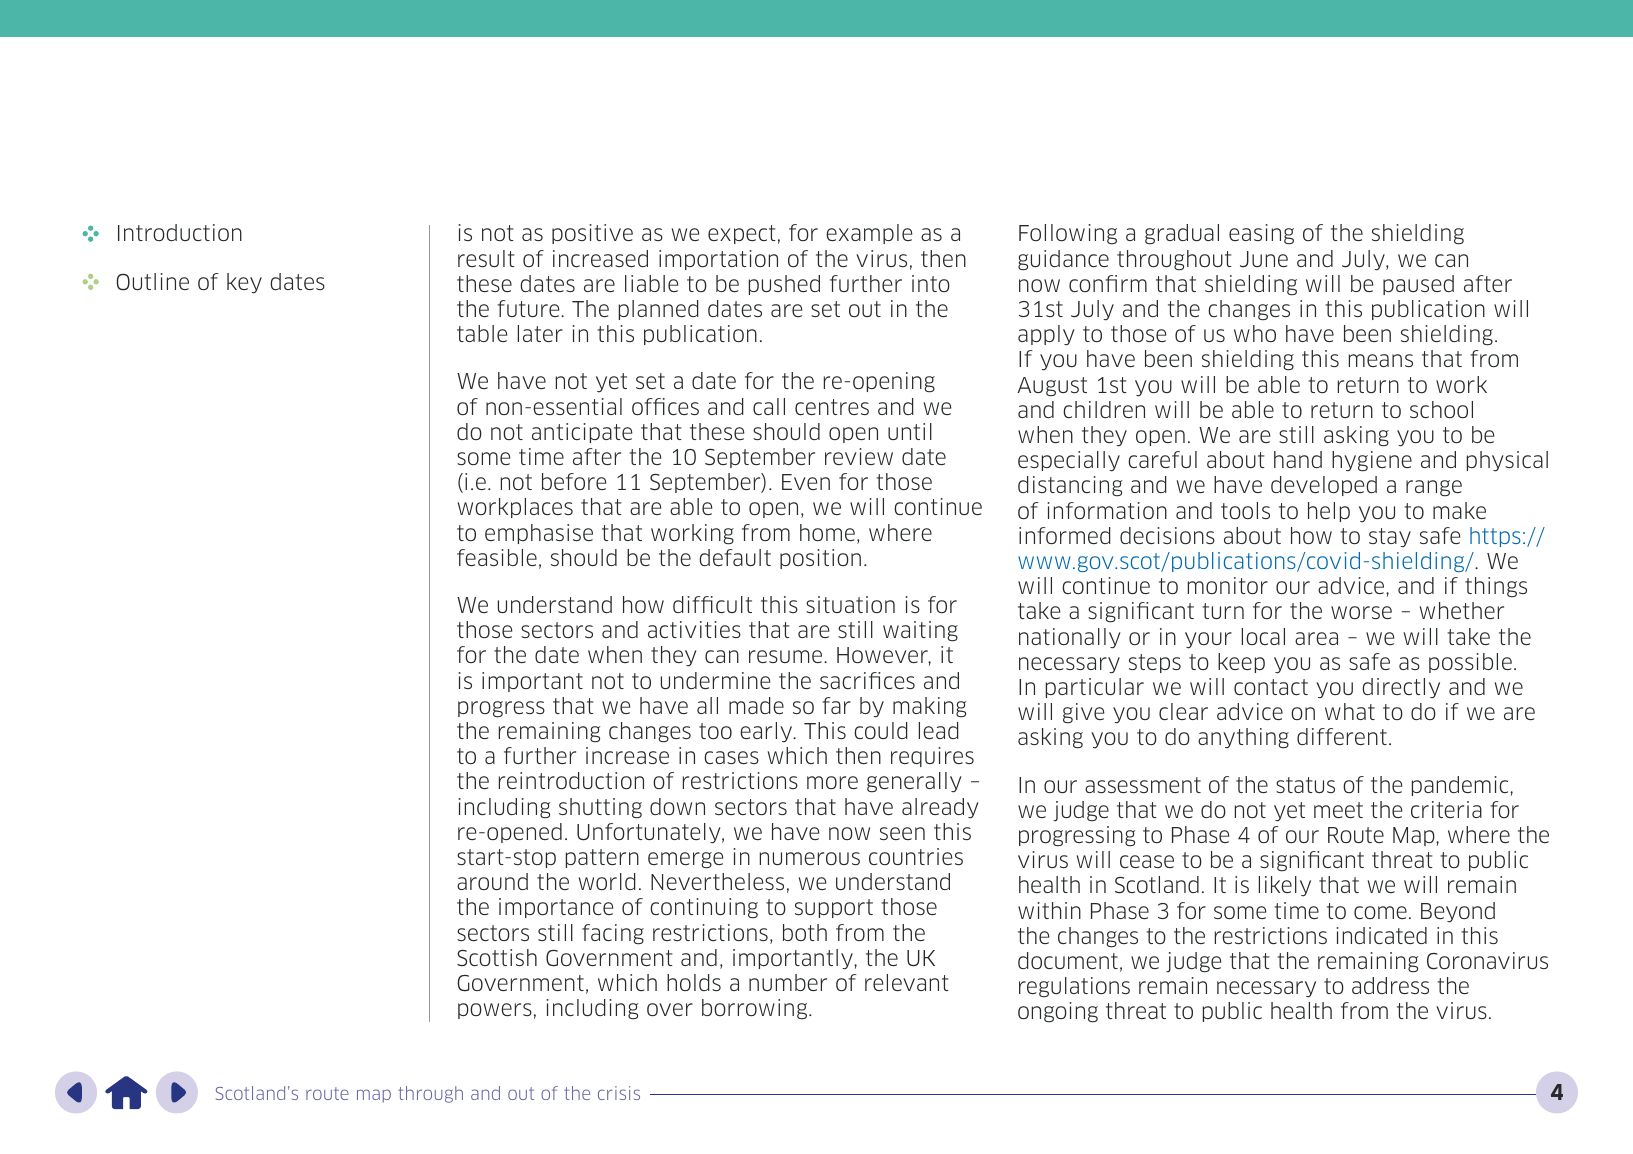  I want to click on June, so click(1264, 259).
